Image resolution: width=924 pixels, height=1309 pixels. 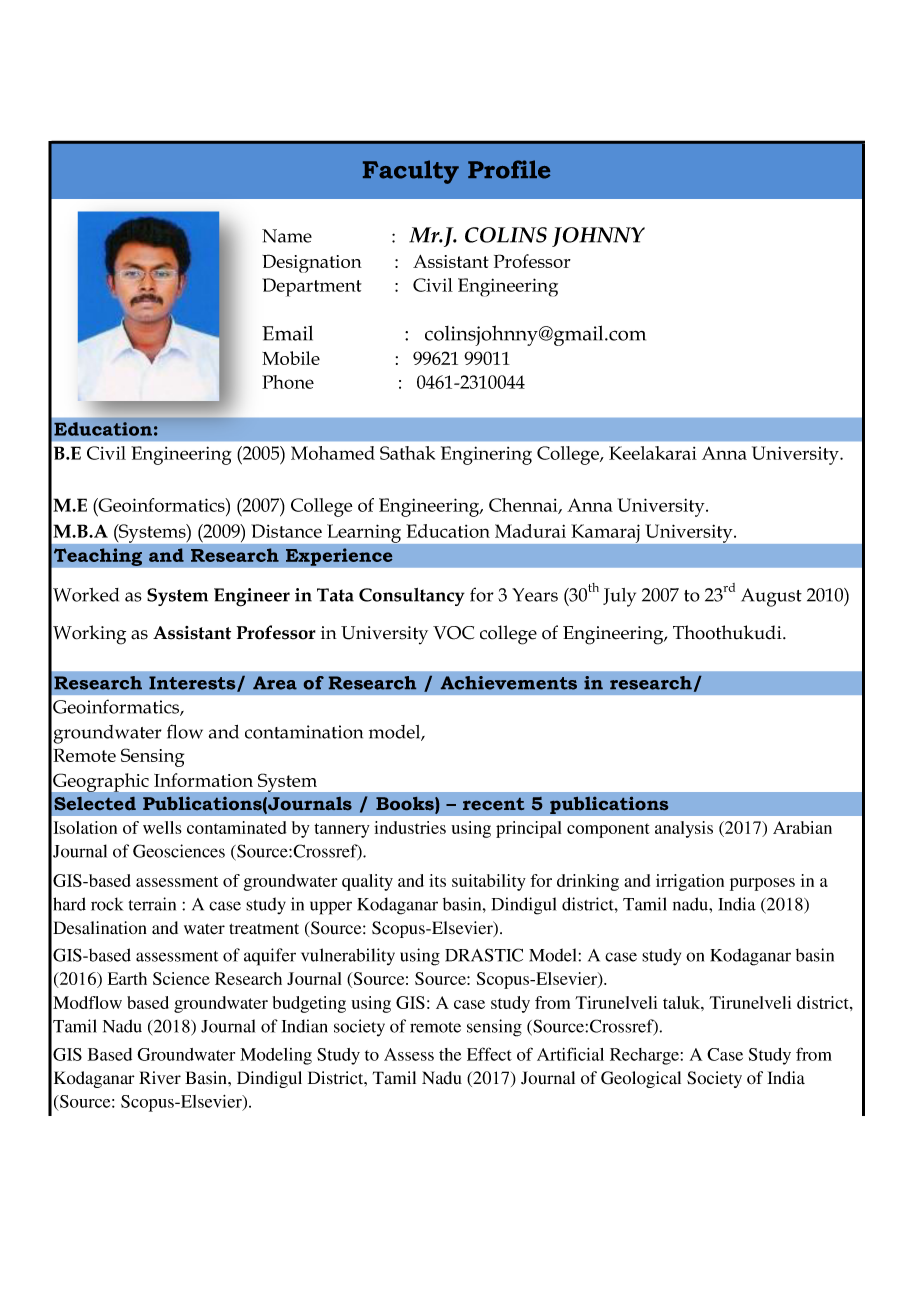 I want to click on recent, so click(x=493, y=804).
